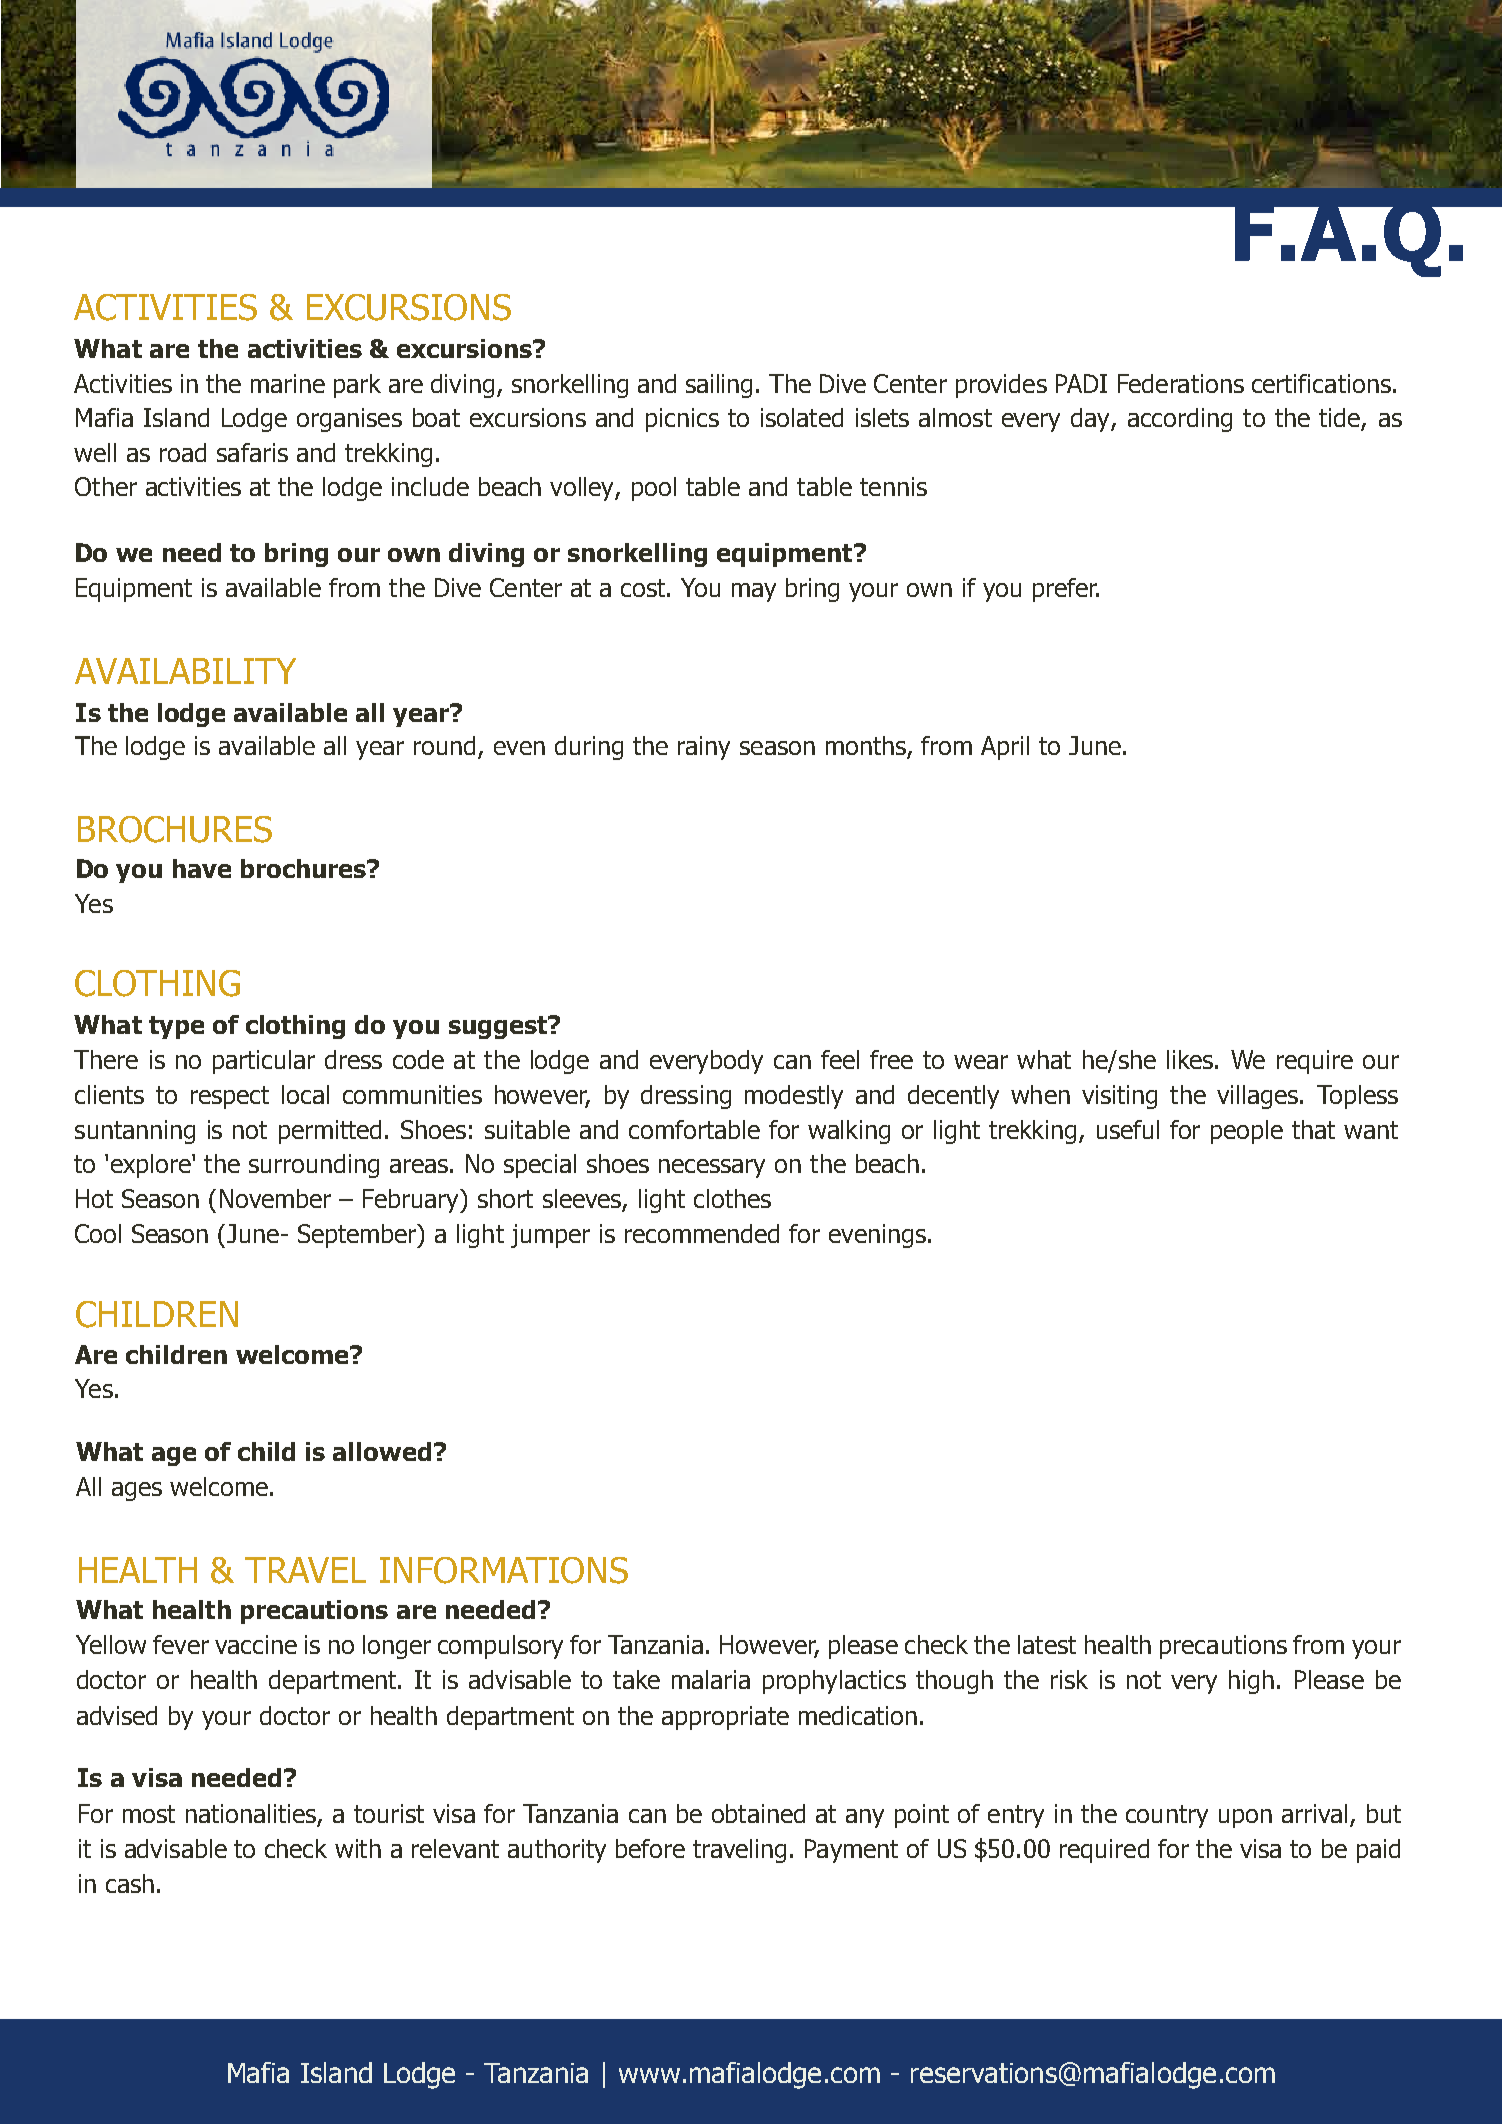 The image size is (1502, 2124). Describe the element at coordinates (1180, 420) in the page. I see `according` at that location.
